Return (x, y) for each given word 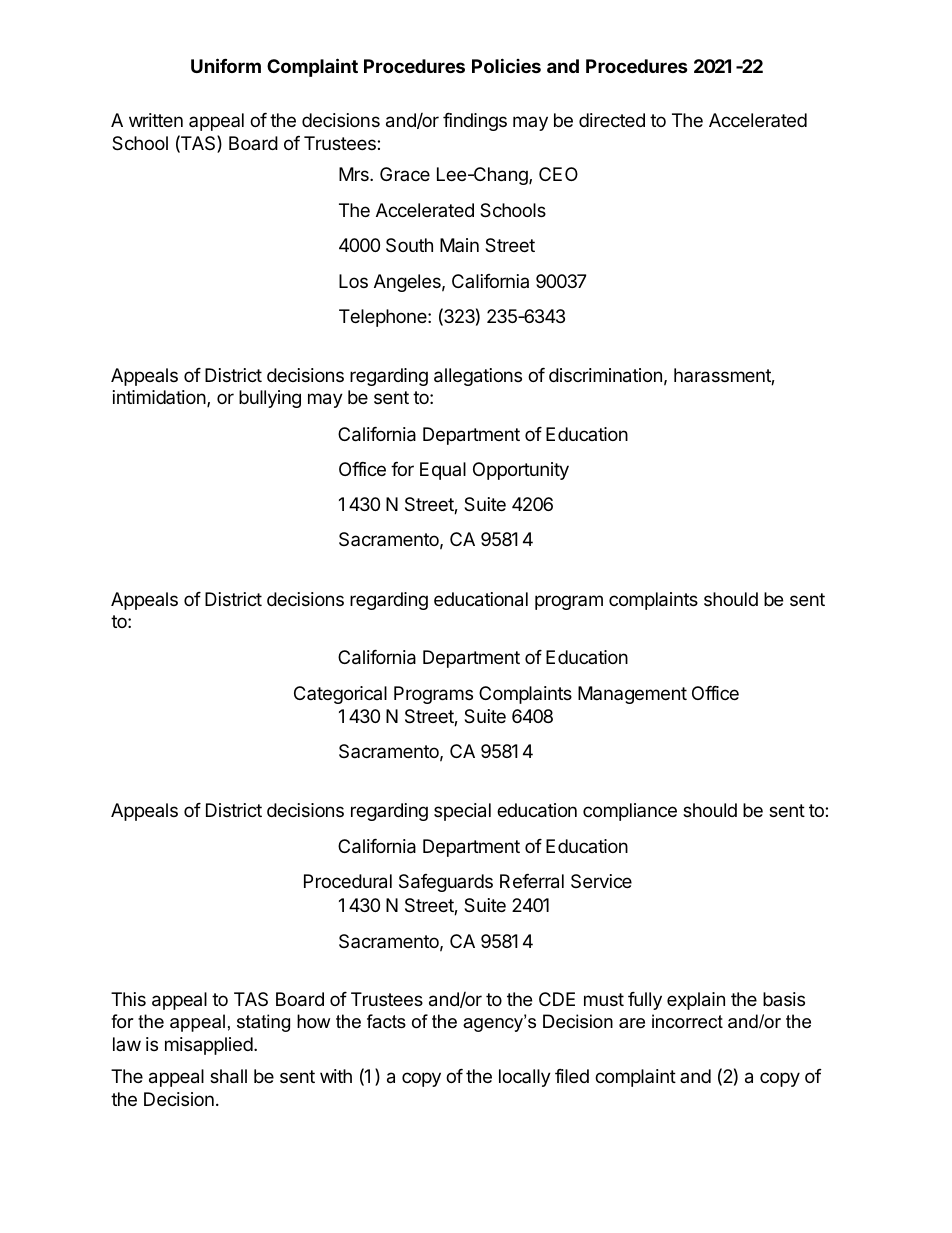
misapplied (209, 1046)
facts (386, 1021)
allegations (478, 377)
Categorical (340, 695)
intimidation (160, 398)
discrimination (605, 375)
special (462, 812)
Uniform (226, 65)
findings (475, 122)
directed (612, 120)
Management (632, 695)
